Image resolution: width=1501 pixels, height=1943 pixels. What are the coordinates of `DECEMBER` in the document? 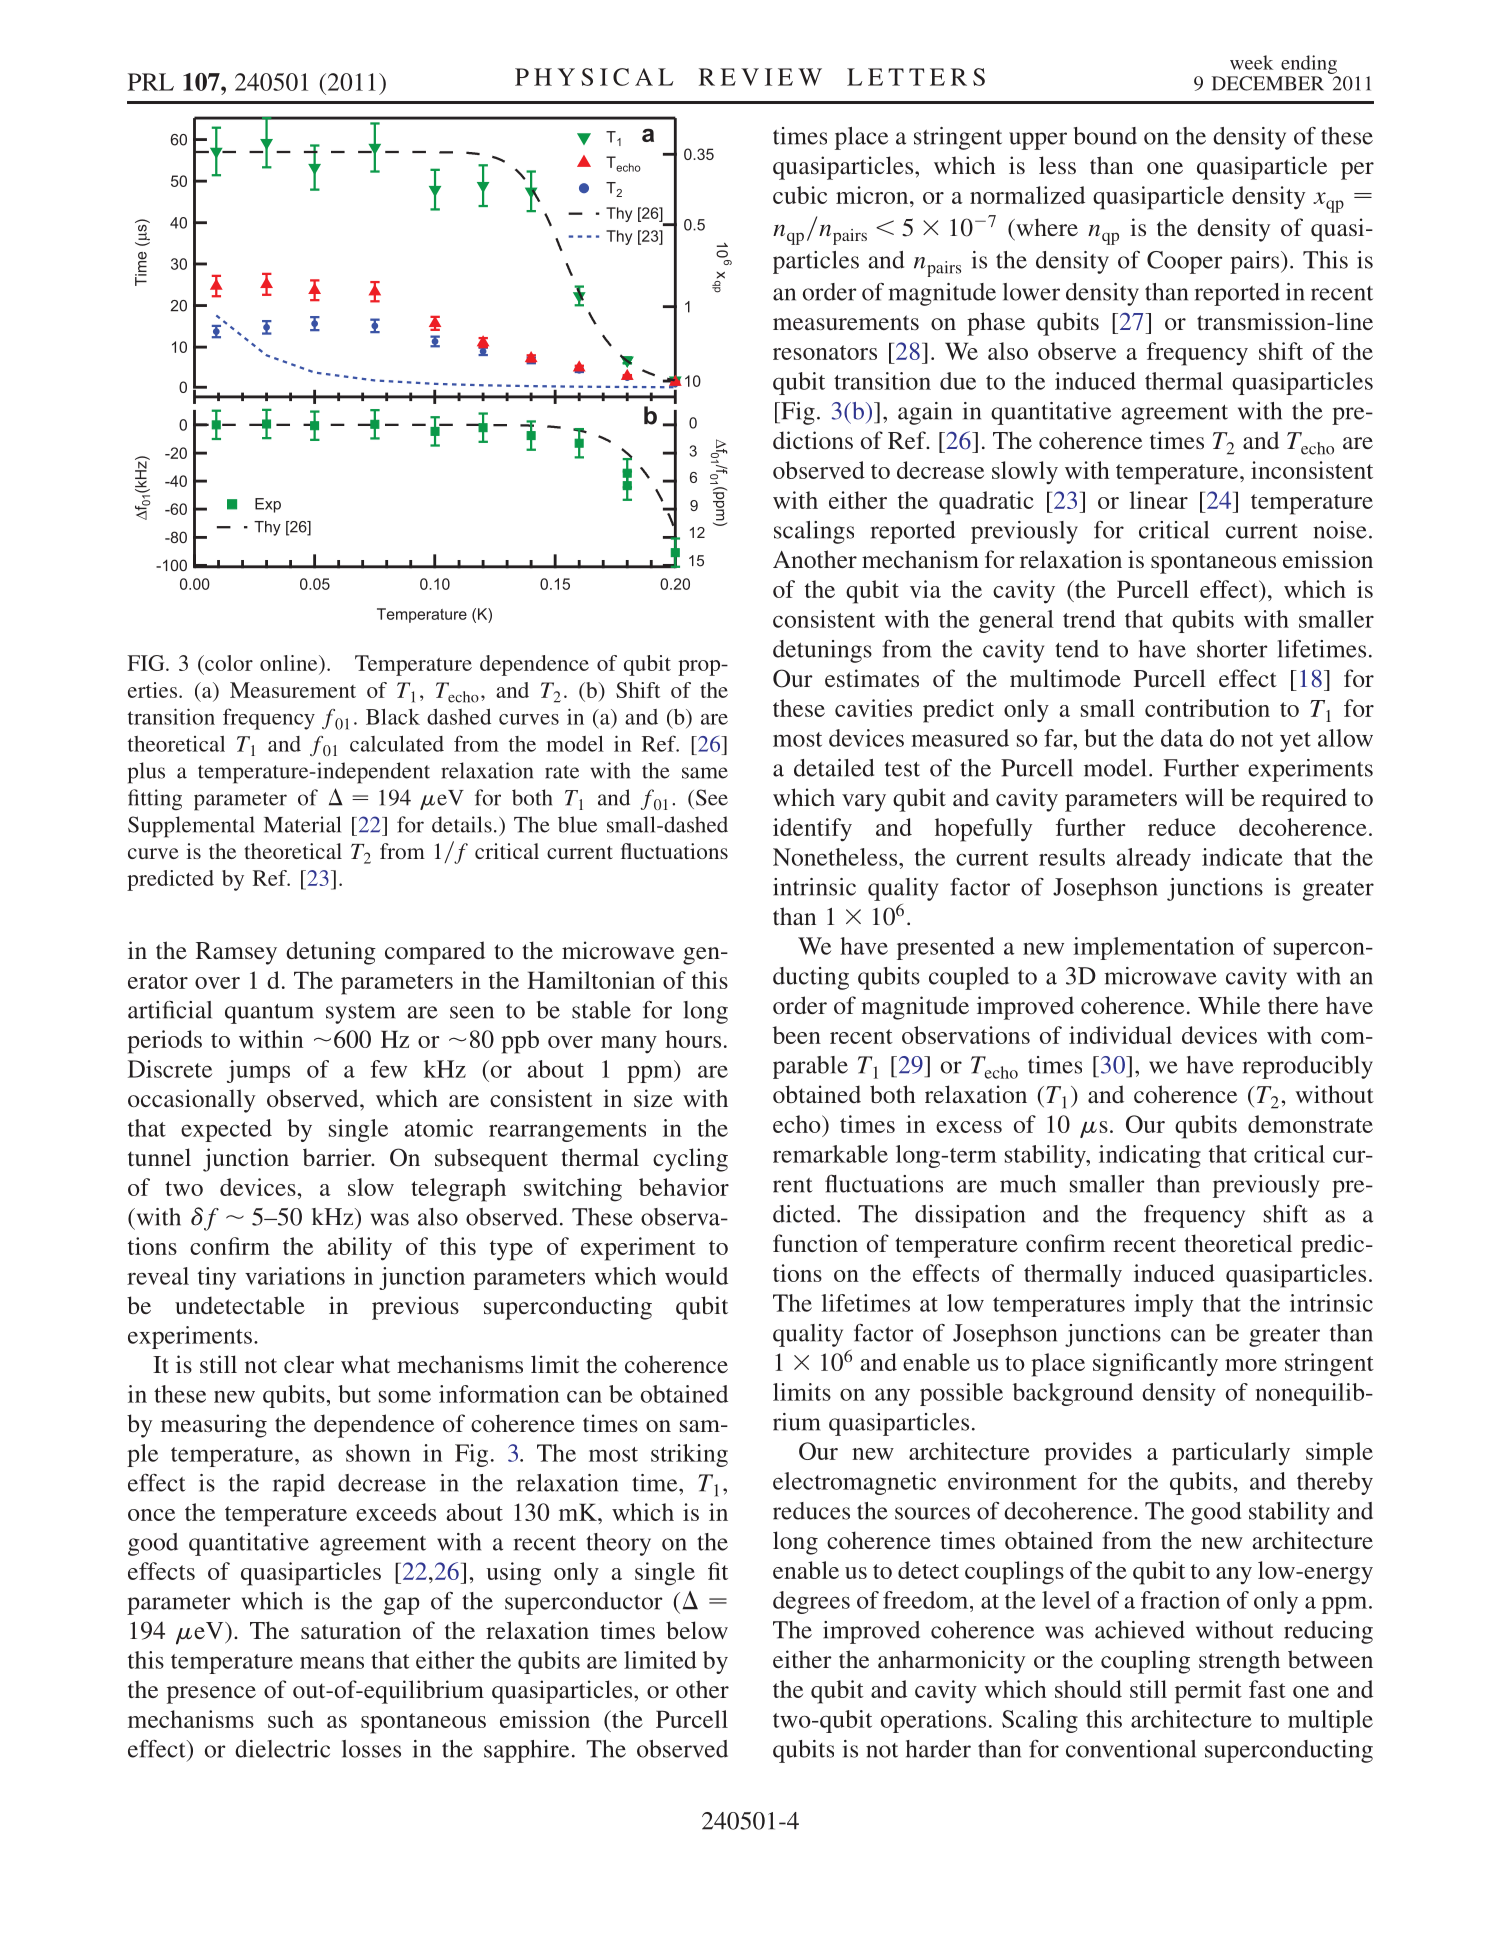 It's located at (1268, 83).
